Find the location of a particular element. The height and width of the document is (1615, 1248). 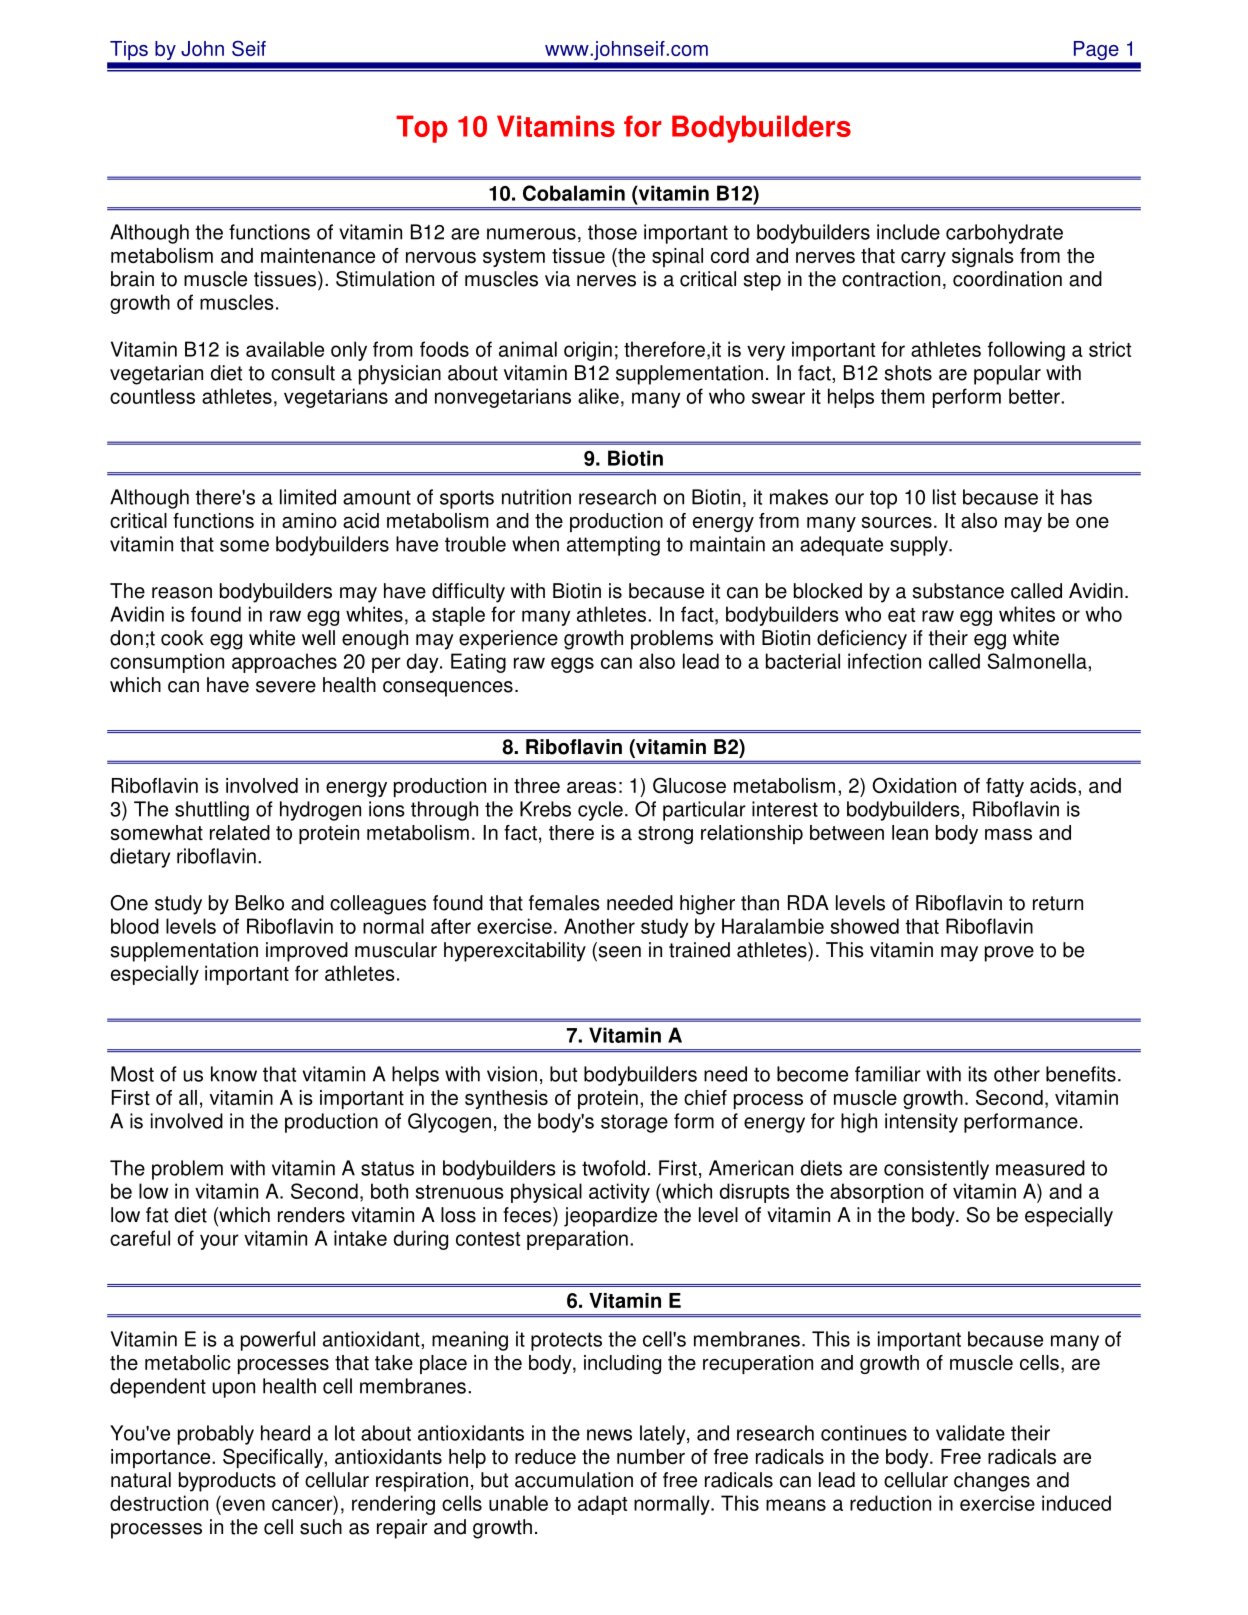

even is located at coordinates (244, 1505).
